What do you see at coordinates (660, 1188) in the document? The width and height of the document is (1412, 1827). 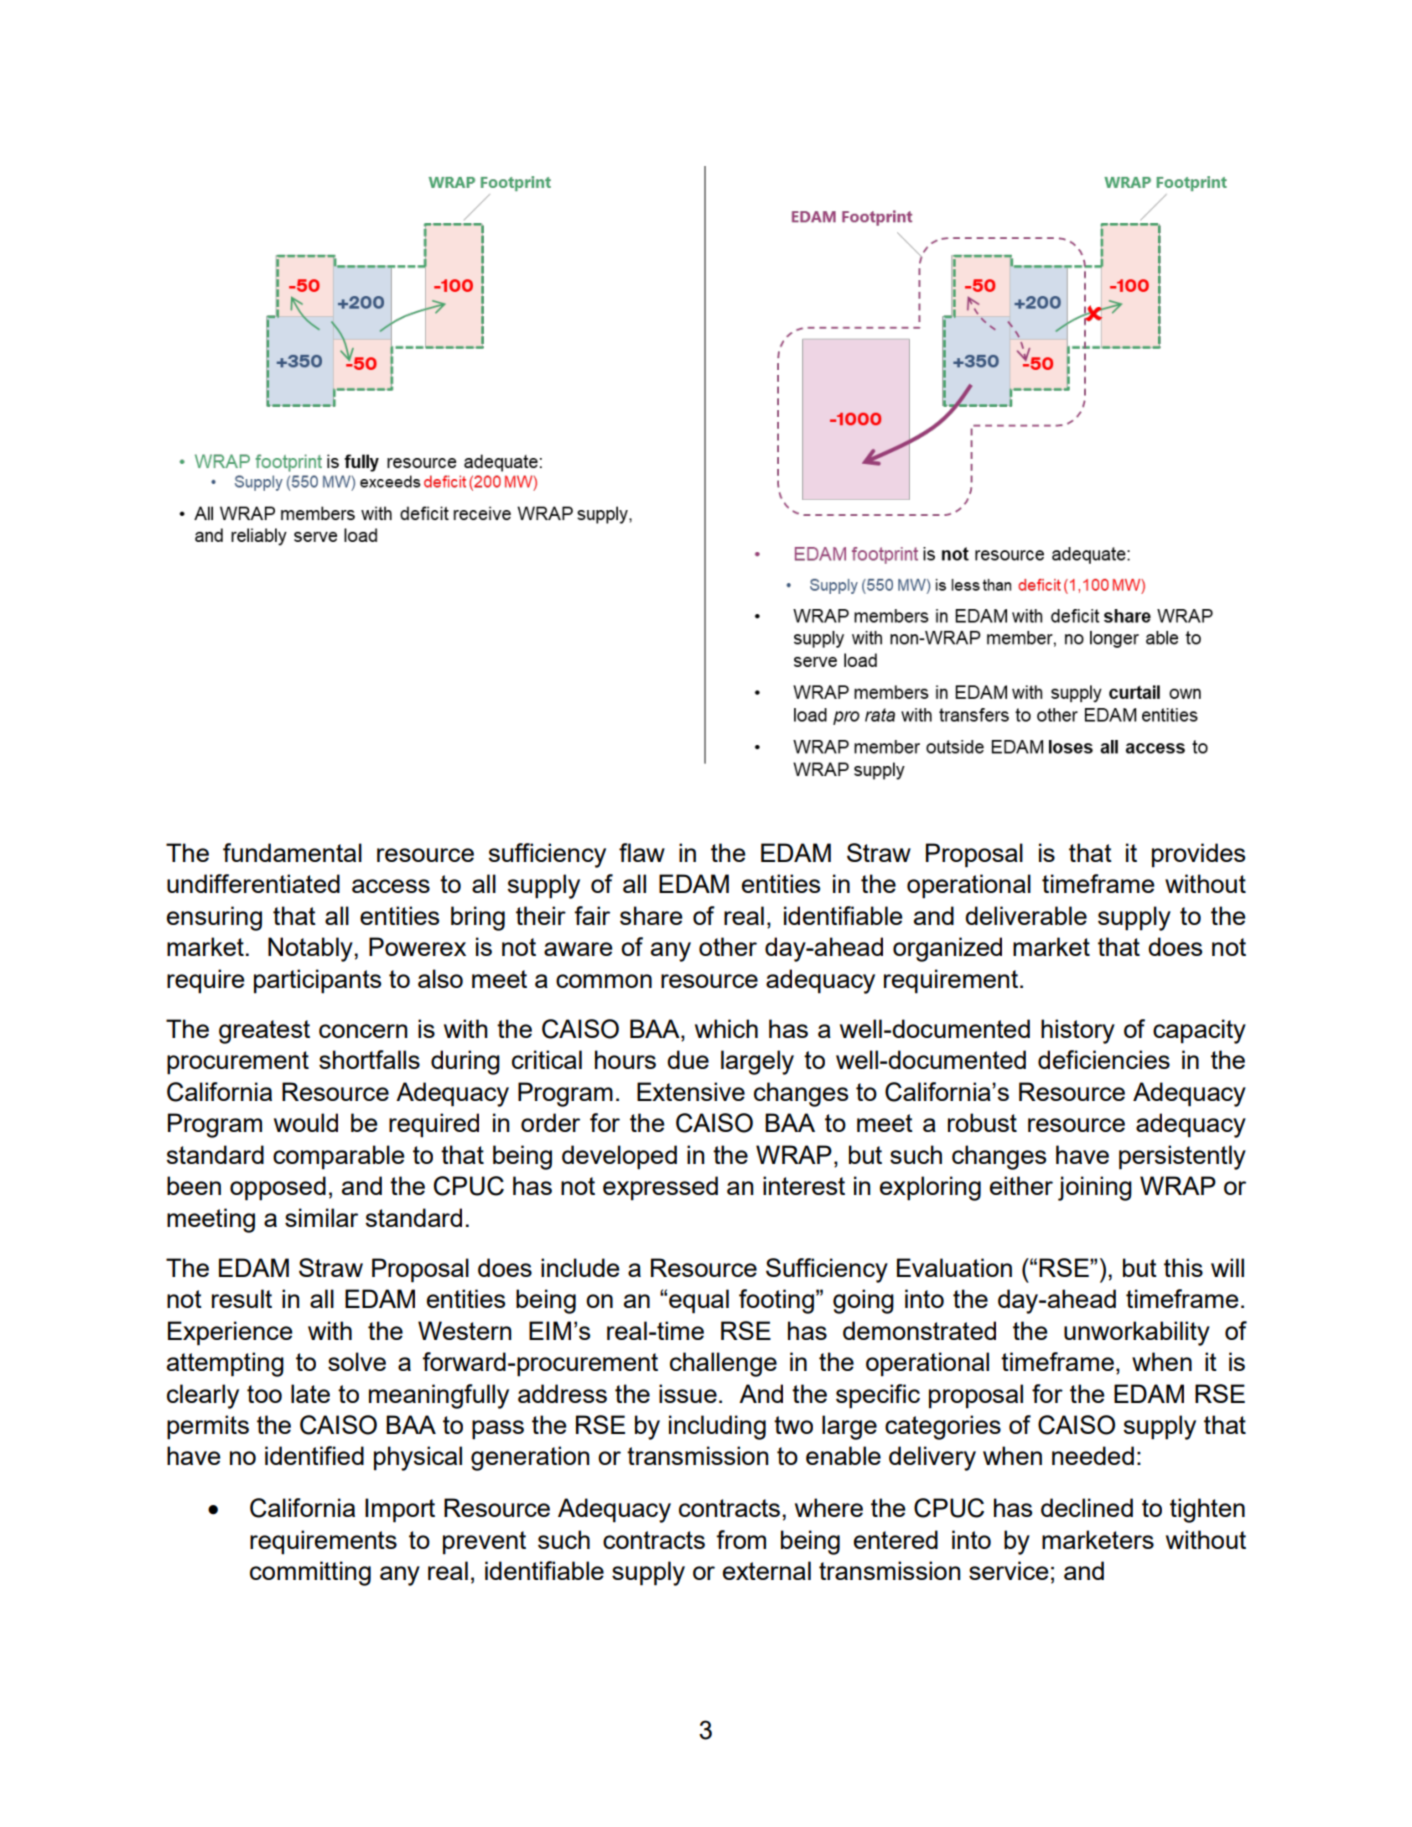 I see `expressed` at bounding box center [660, 1188].
